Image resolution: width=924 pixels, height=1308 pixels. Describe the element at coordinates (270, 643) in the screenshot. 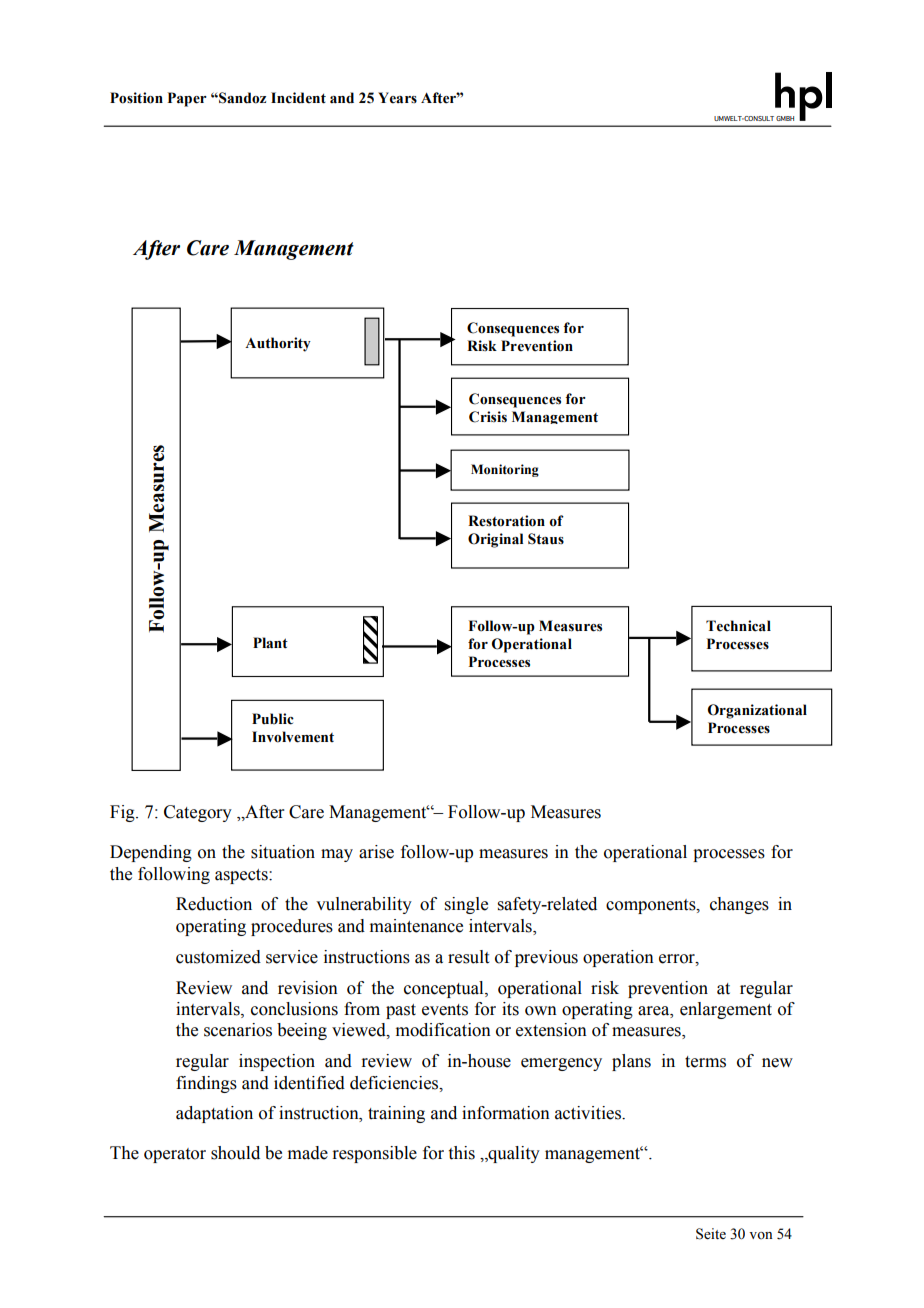

I see `Plant` at that location.
